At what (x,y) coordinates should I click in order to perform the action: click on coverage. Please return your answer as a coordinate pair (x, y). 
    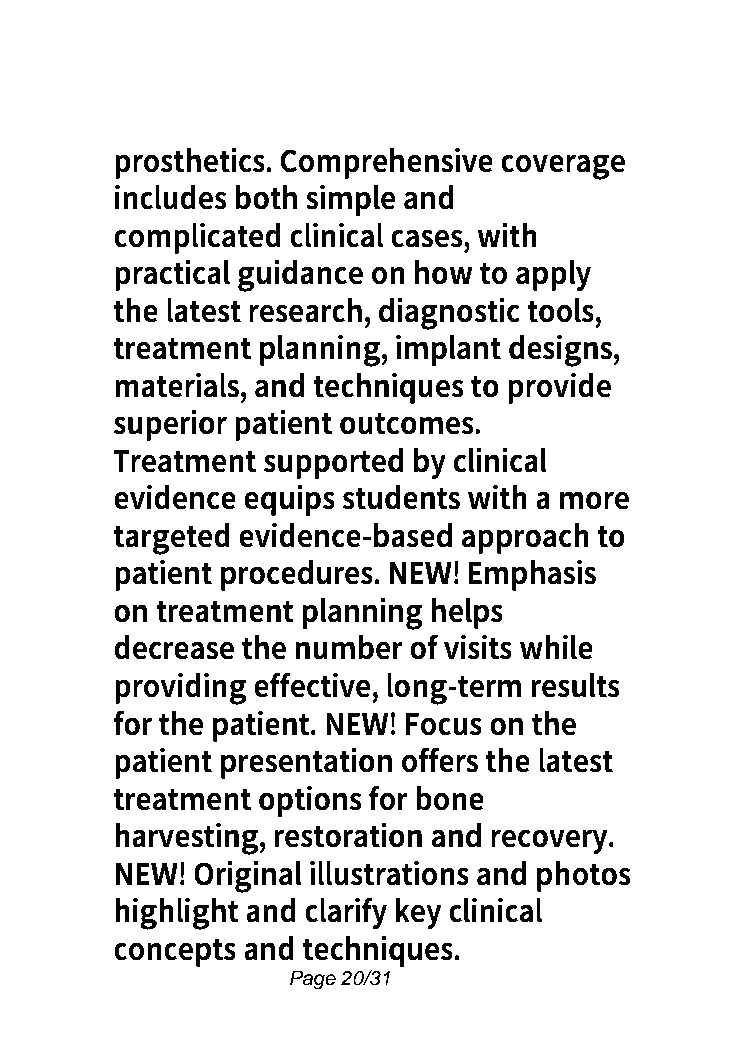
    Looking at the image, I should click on (563, 167).
